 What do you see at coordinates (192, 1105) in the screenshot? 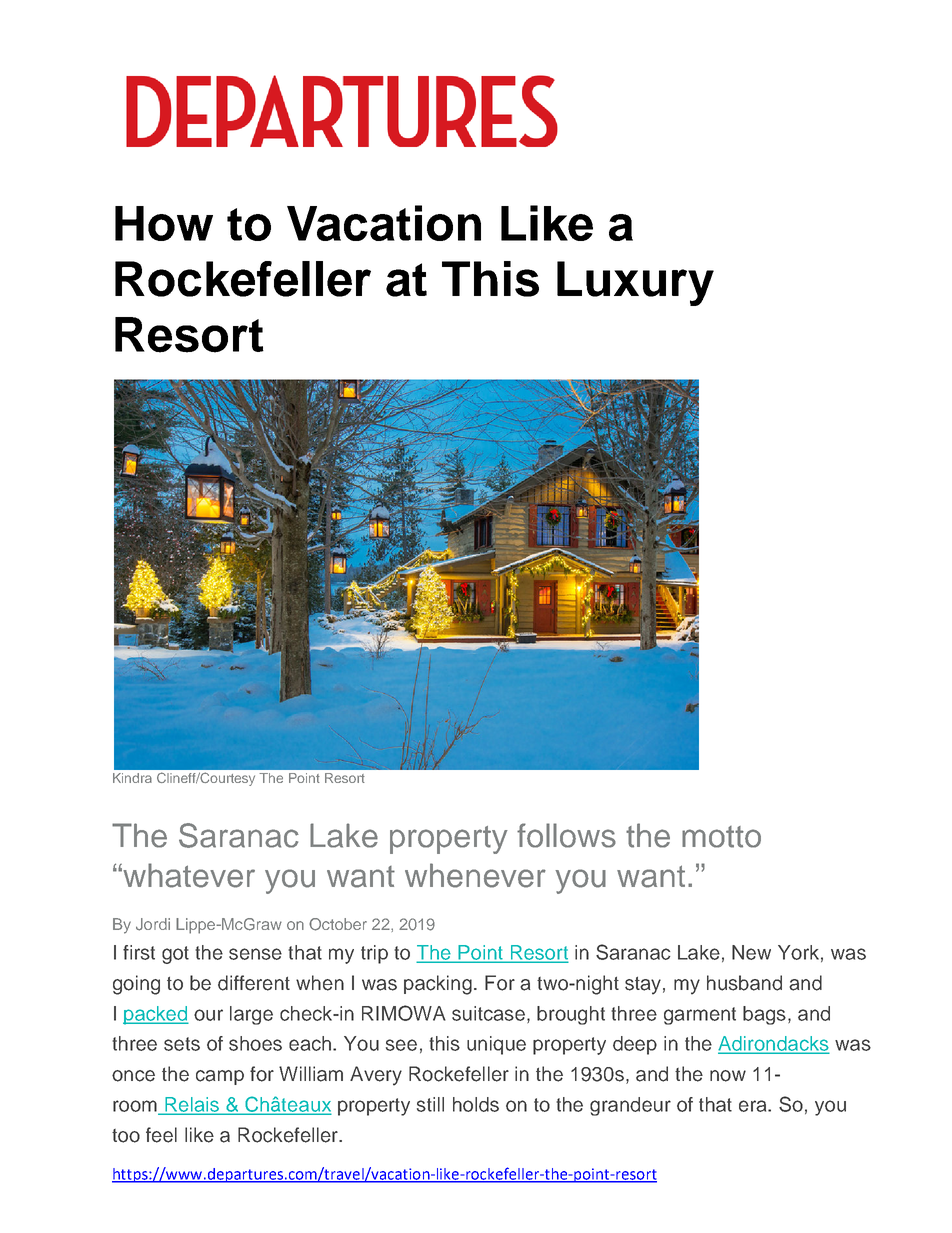
I see `Relais` at bounding box center [192, 1105].
